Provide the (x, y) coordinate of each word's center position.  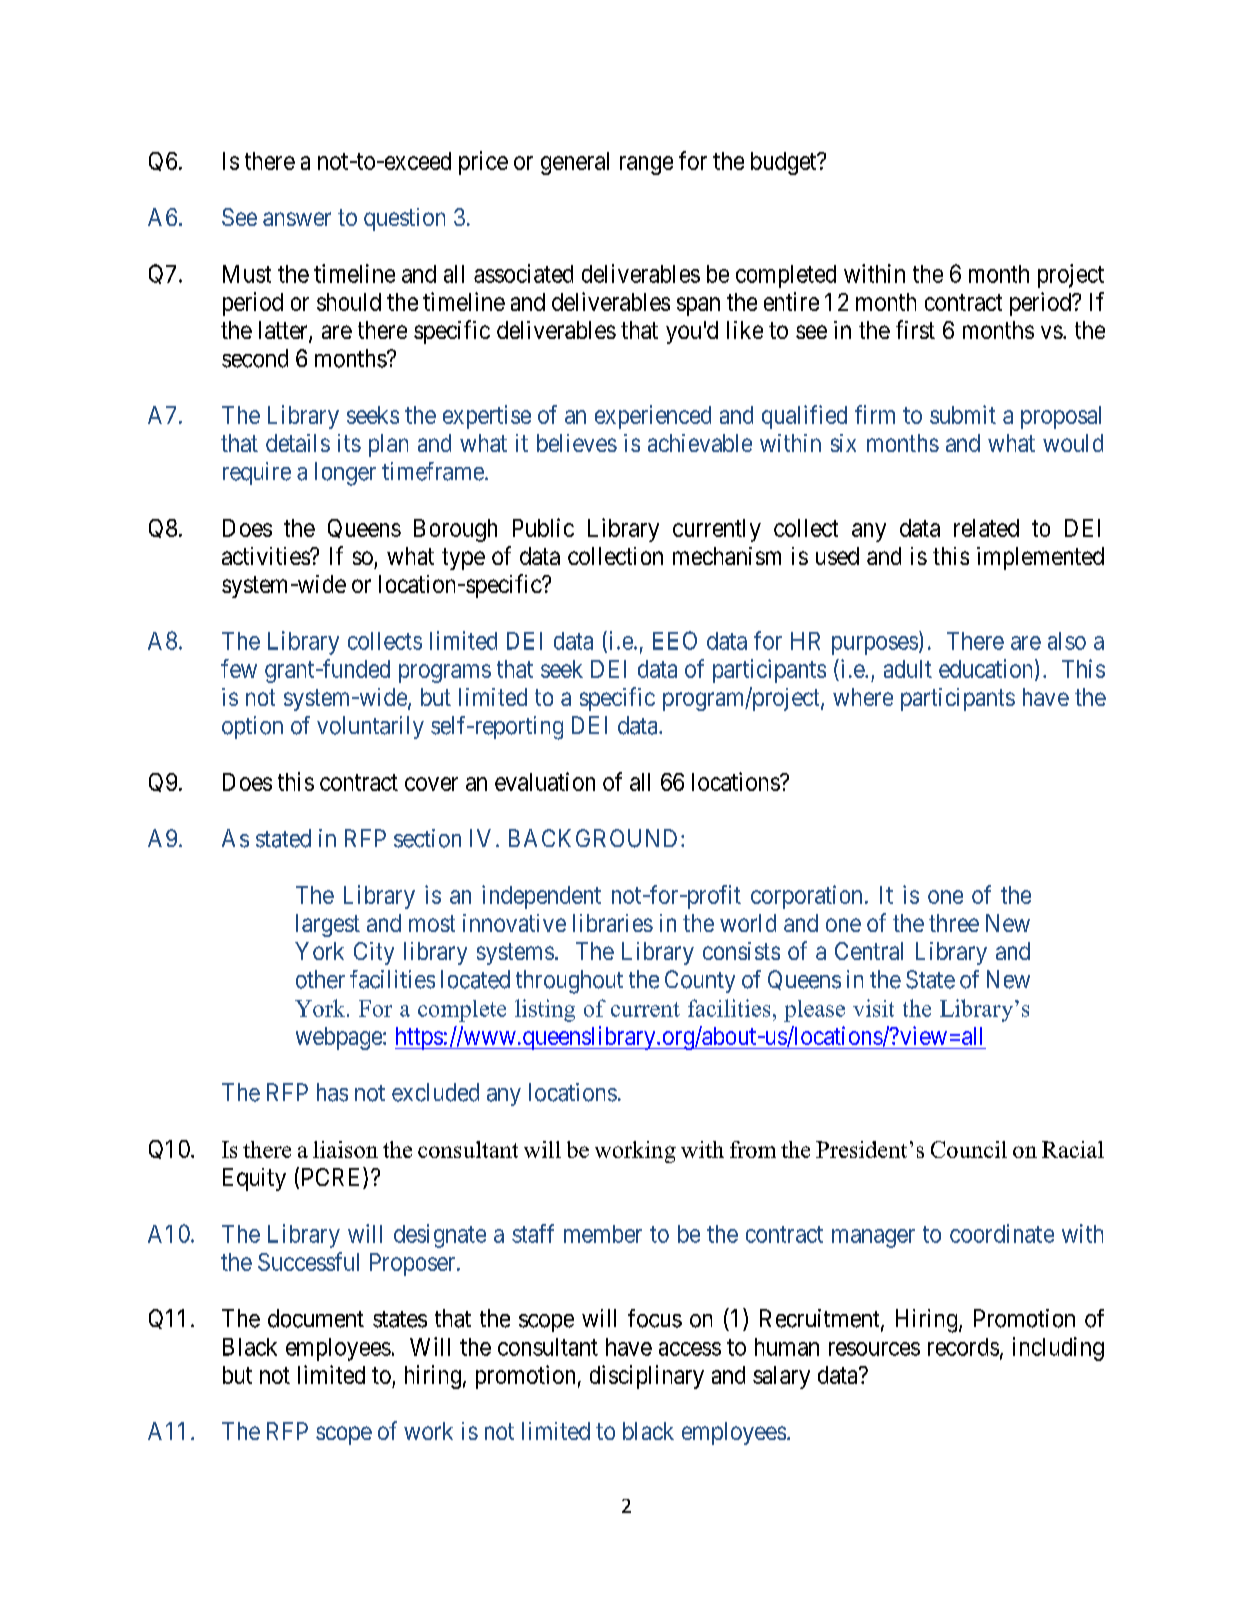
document (316, 1318)
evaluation (545, 781)
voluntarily (370, 727)
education (987, 669)
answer (297, 219)
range (646, 165)
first (915, 329)
